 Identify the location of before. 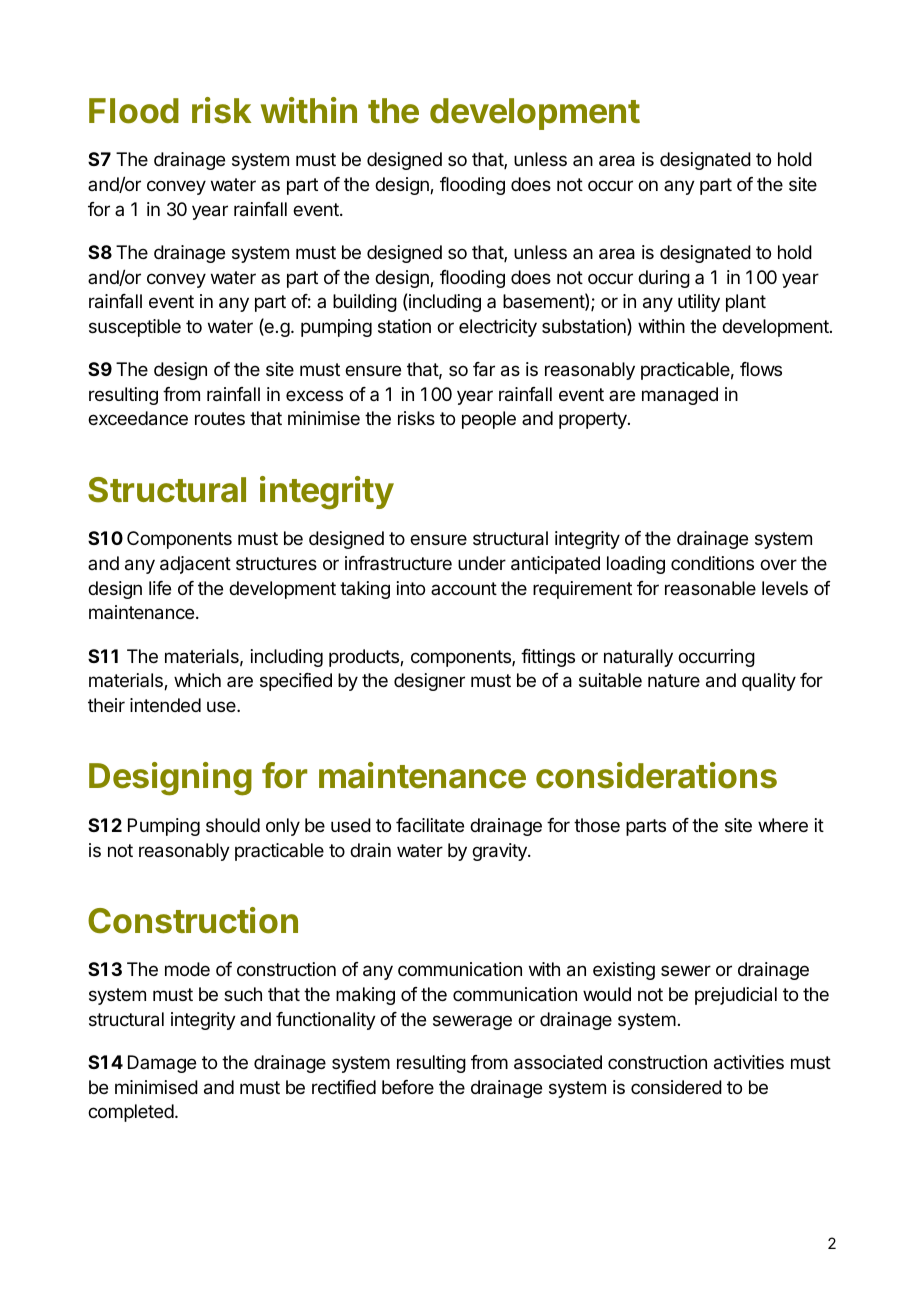
(408, 1087).
